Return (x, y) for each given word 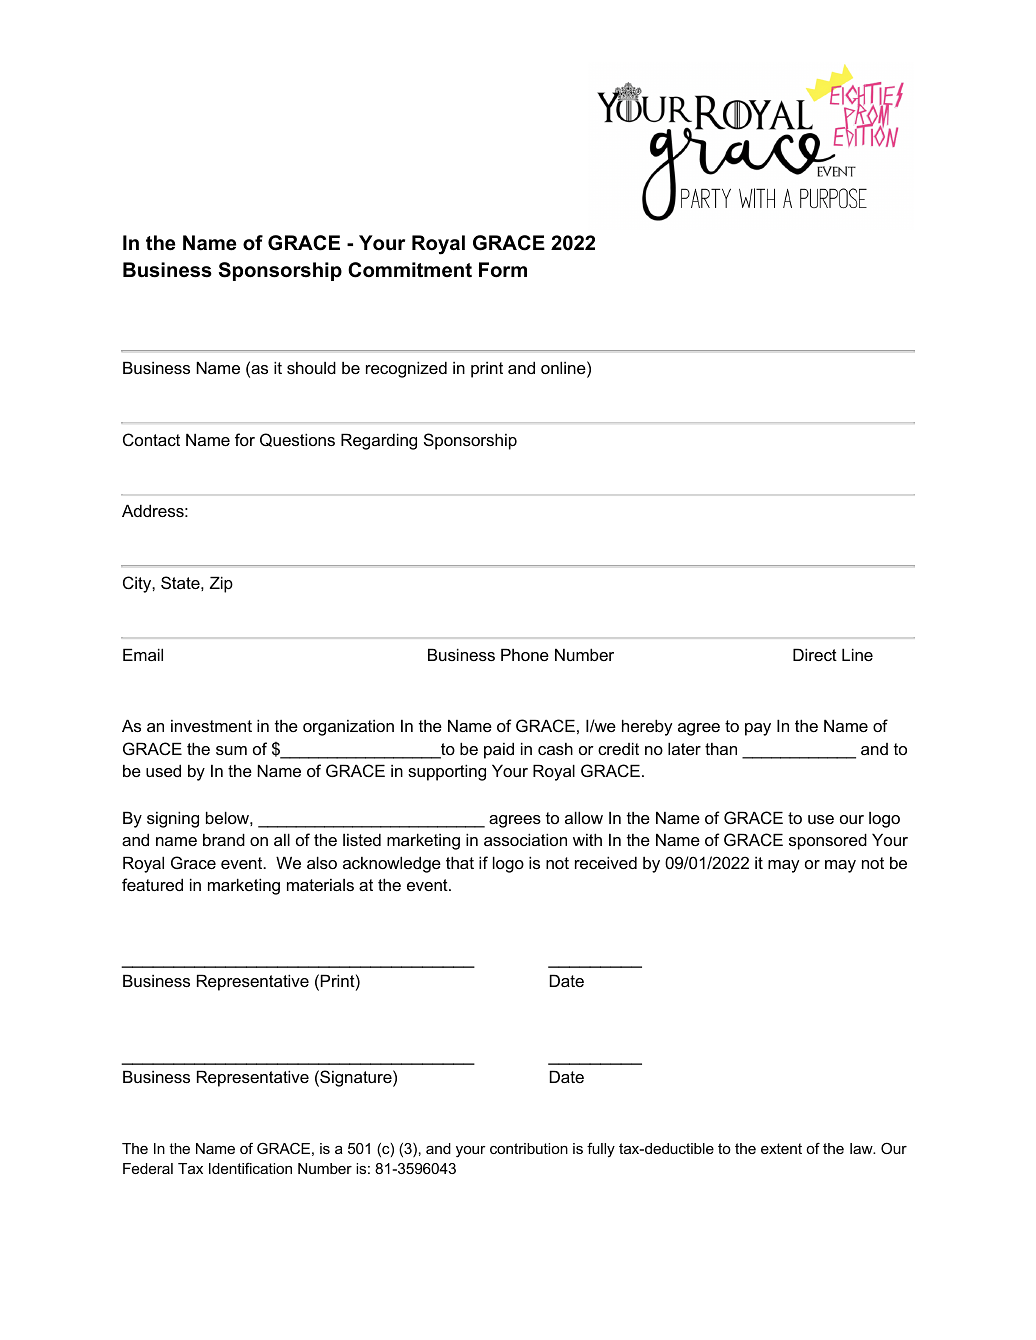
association (525, 839)
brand (224, 839)
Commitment (410, 270)
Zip (221, 584)
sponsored (828, 841)
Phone (525, 654)
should (311, 367)
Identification (250, 1168)
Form (503, 270)
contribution (529, 1148)
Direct (815, 654)
